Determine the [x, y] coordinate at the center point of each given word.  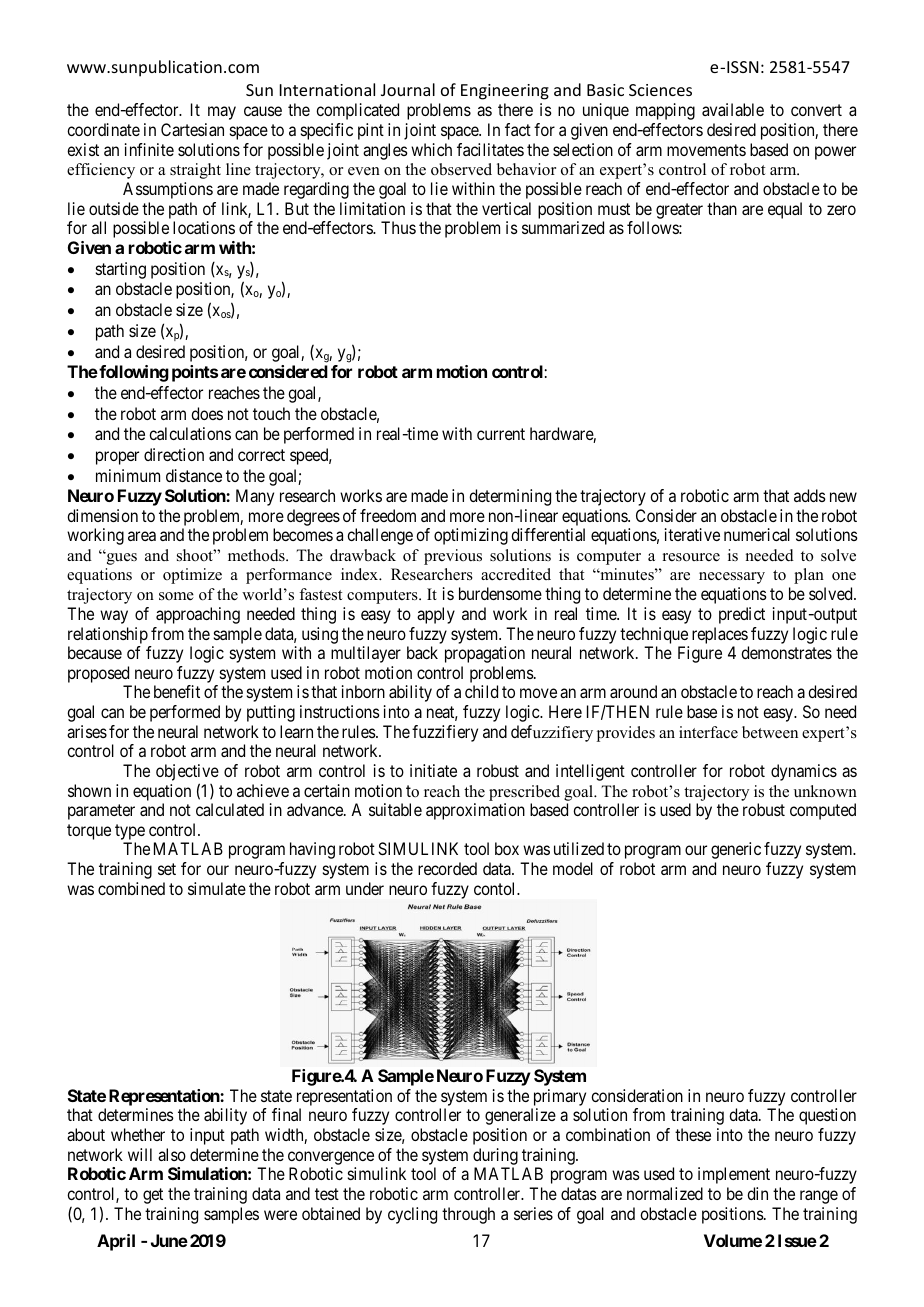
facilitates [490, 149]
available [733, 109]
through [468, 1215]
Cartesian [192, 129]
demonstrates [786, 652]
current [501, 434]
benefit [177, 691]
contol [496, 888]
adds [810, 495]
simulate [217, 888]
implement [734, 1175]
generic [736, 850]
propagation [485, 654]
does [207, 413]
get [153, 1196]
